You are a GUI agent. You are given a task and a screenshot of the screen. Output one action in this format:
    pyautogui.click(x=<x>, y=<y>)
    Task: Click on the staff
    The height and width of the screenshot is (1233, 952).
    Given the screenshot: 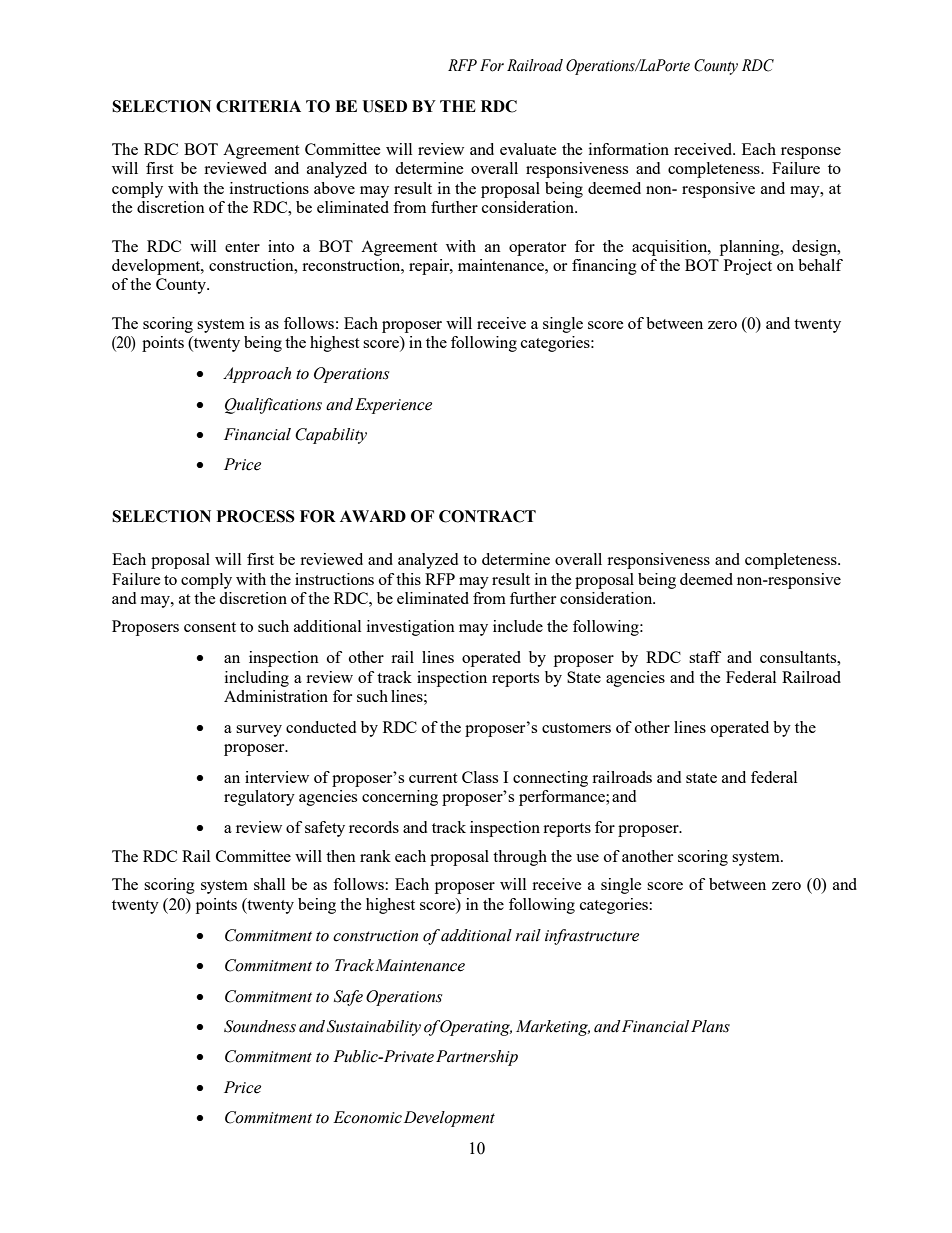 What is the action you would take?
    pyautogui.click(x=705, y=657)
